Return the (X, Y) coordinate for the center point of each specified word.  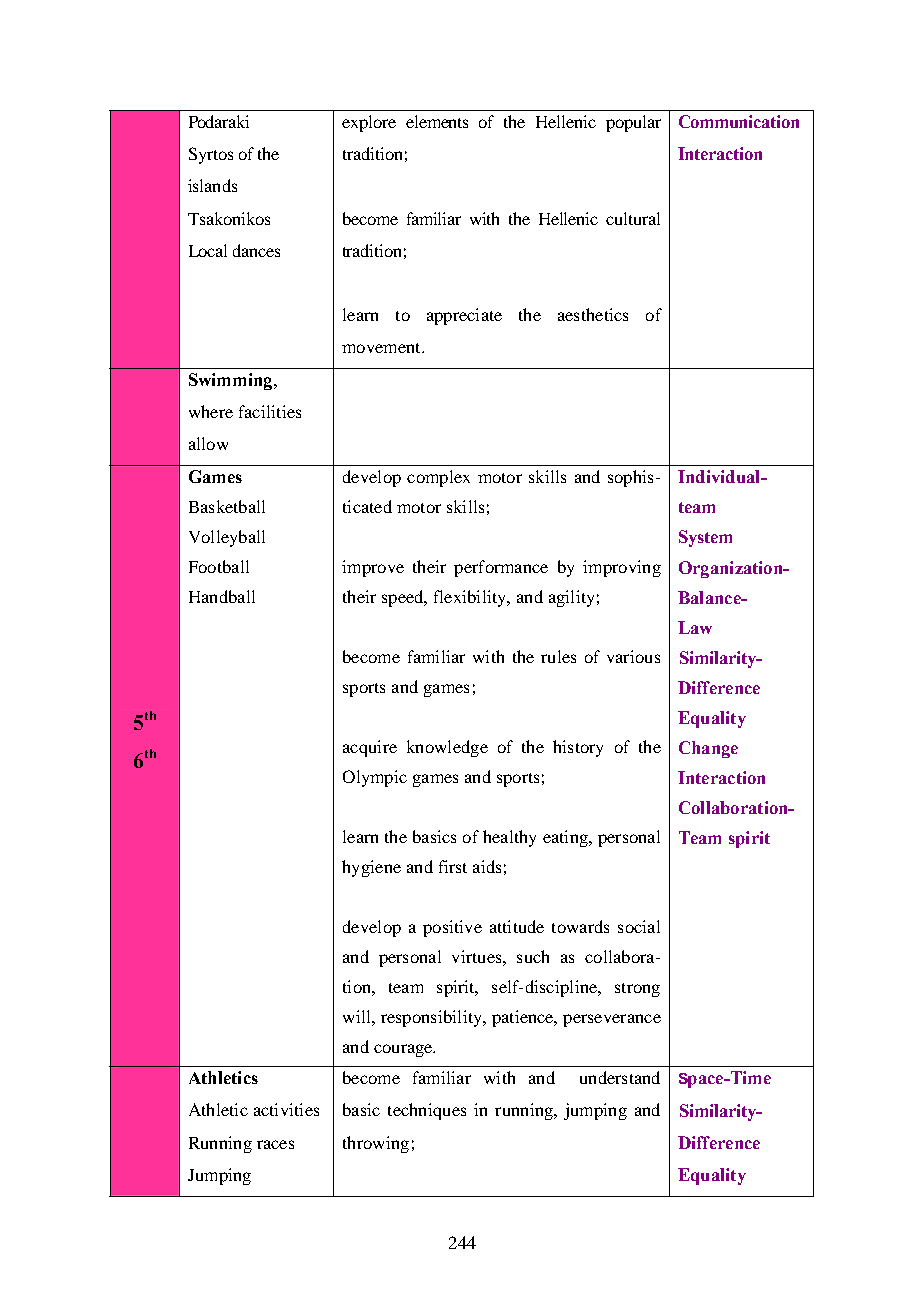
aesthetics (593, 314)
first (453, 866)
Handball (222, 596)
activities (286, 1109)
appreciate (464, 316)
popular (633, 123)
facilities (270, 411)
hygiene (371, 868)
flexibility (471, 598)
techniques (427, 1111)
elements (437, 121)
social (639, 926)
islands (212, 185)
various (633, 656)
